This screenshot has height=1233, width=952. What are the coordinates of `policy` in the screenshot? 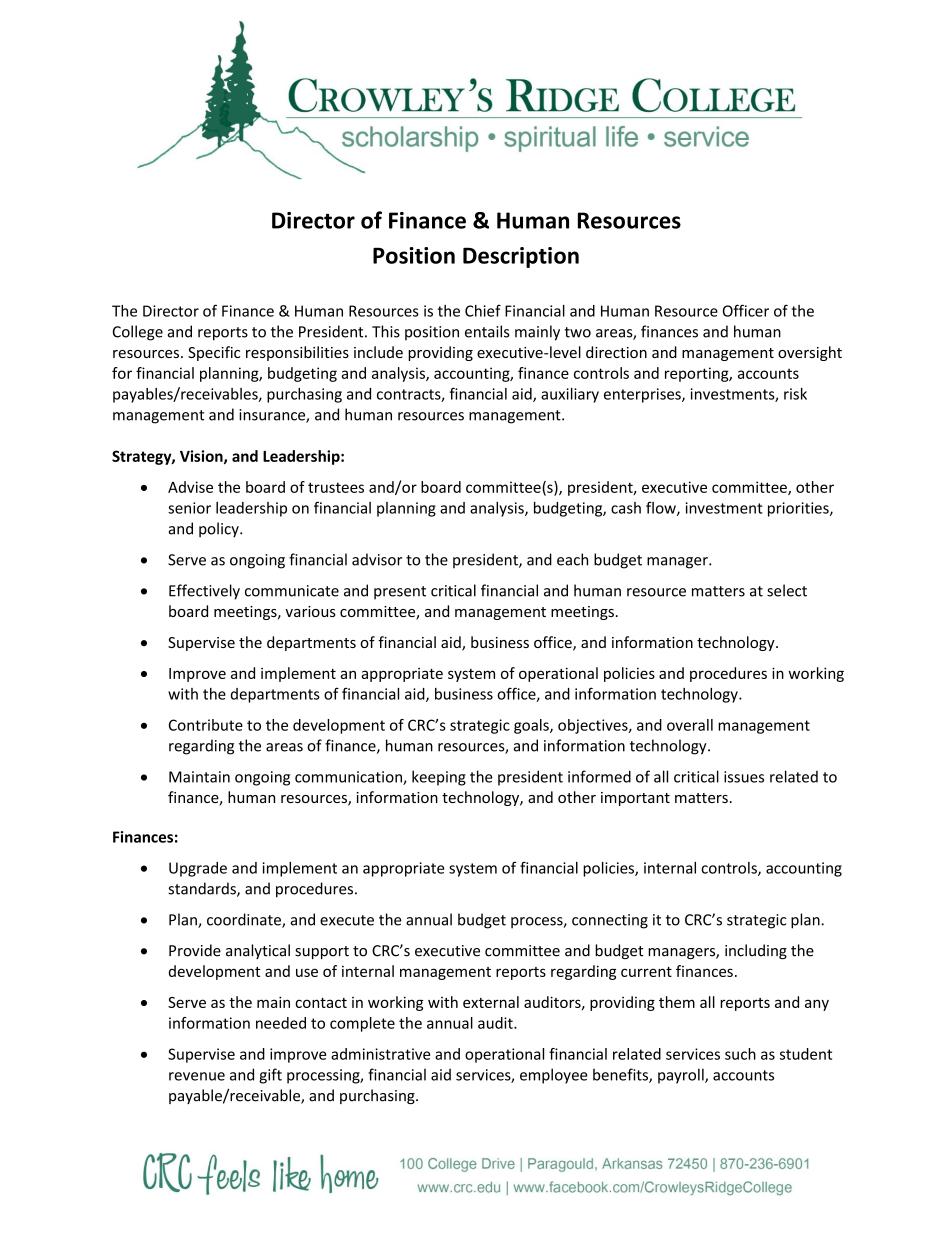 It's located at (220, 530).
